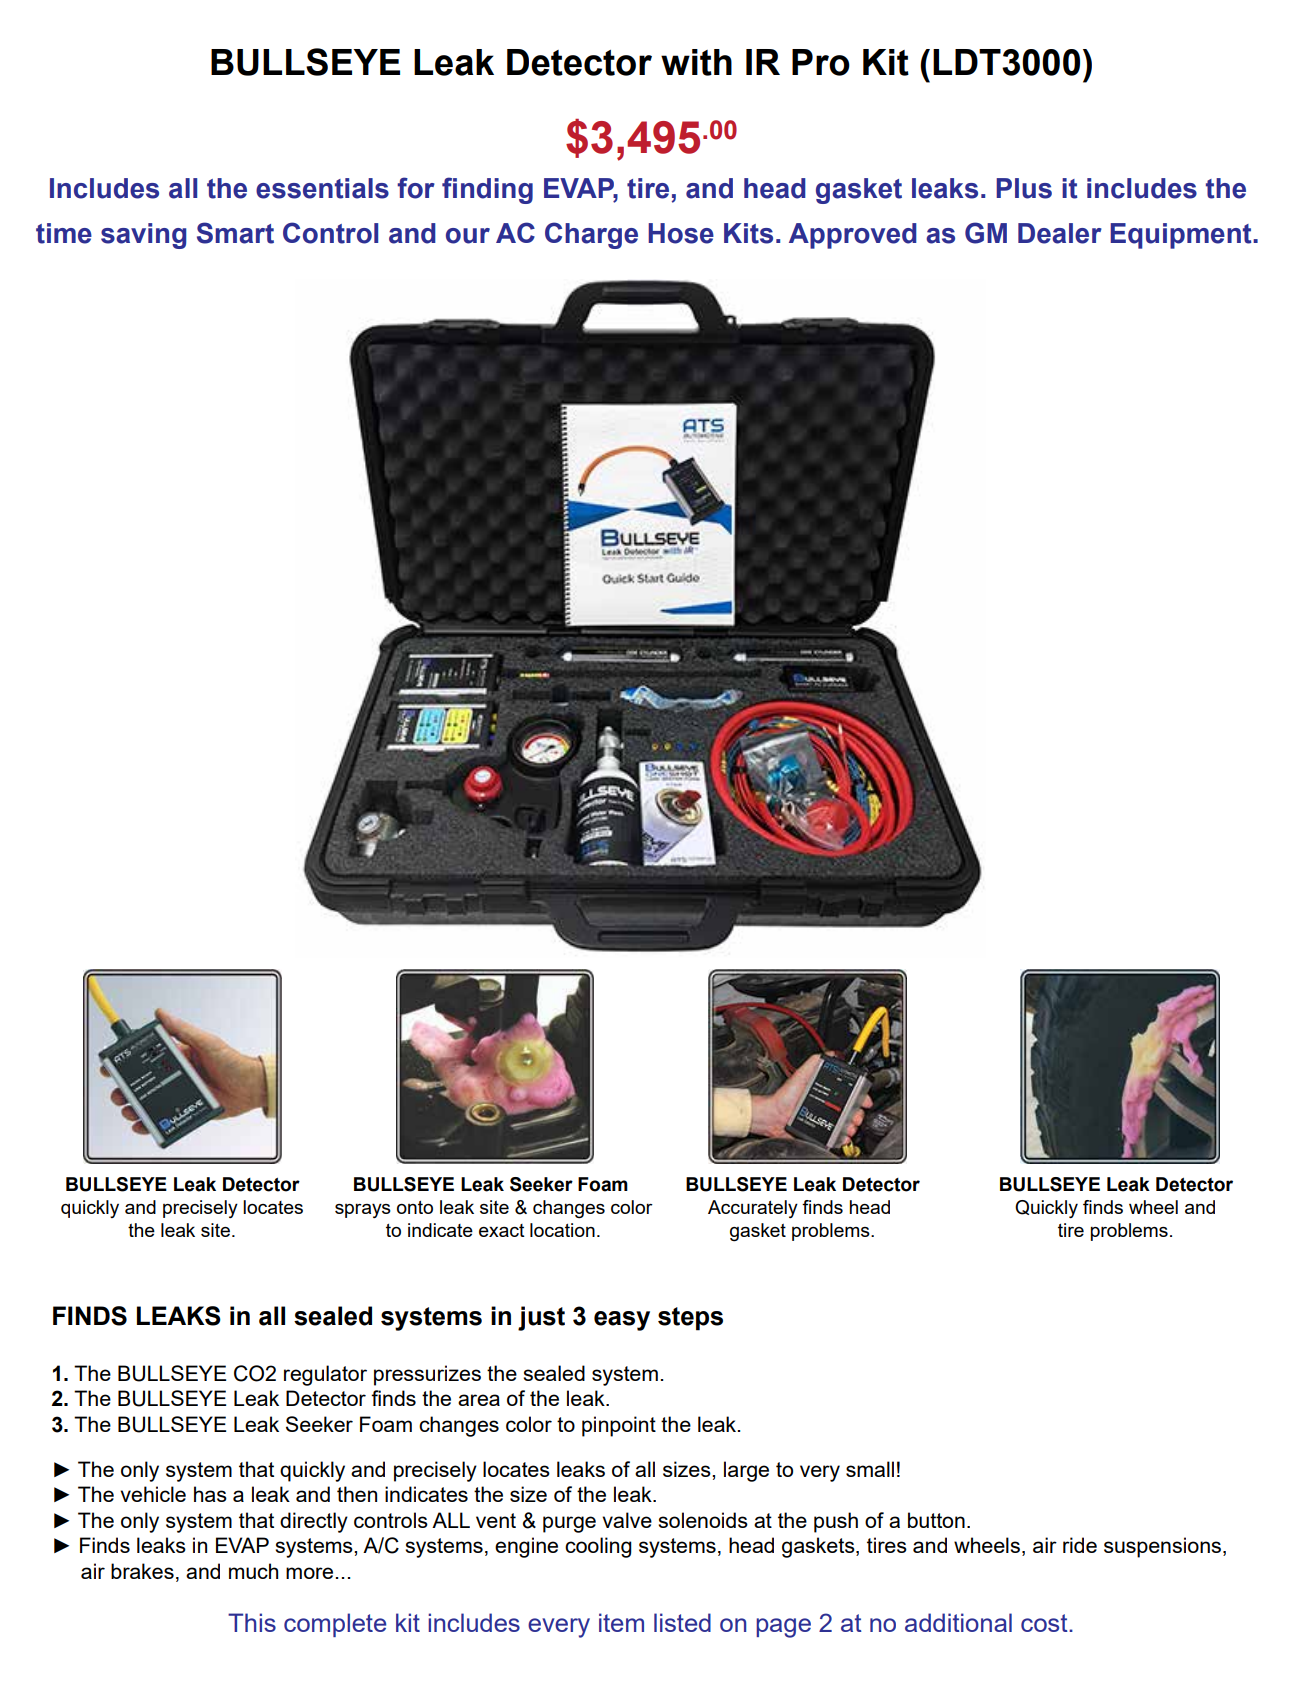 Image resolution: width=1303 pixels, height=1686 pixels. Describe the element at coordinates (415, 1207) in the screenshot. I see `onto` at that location.
